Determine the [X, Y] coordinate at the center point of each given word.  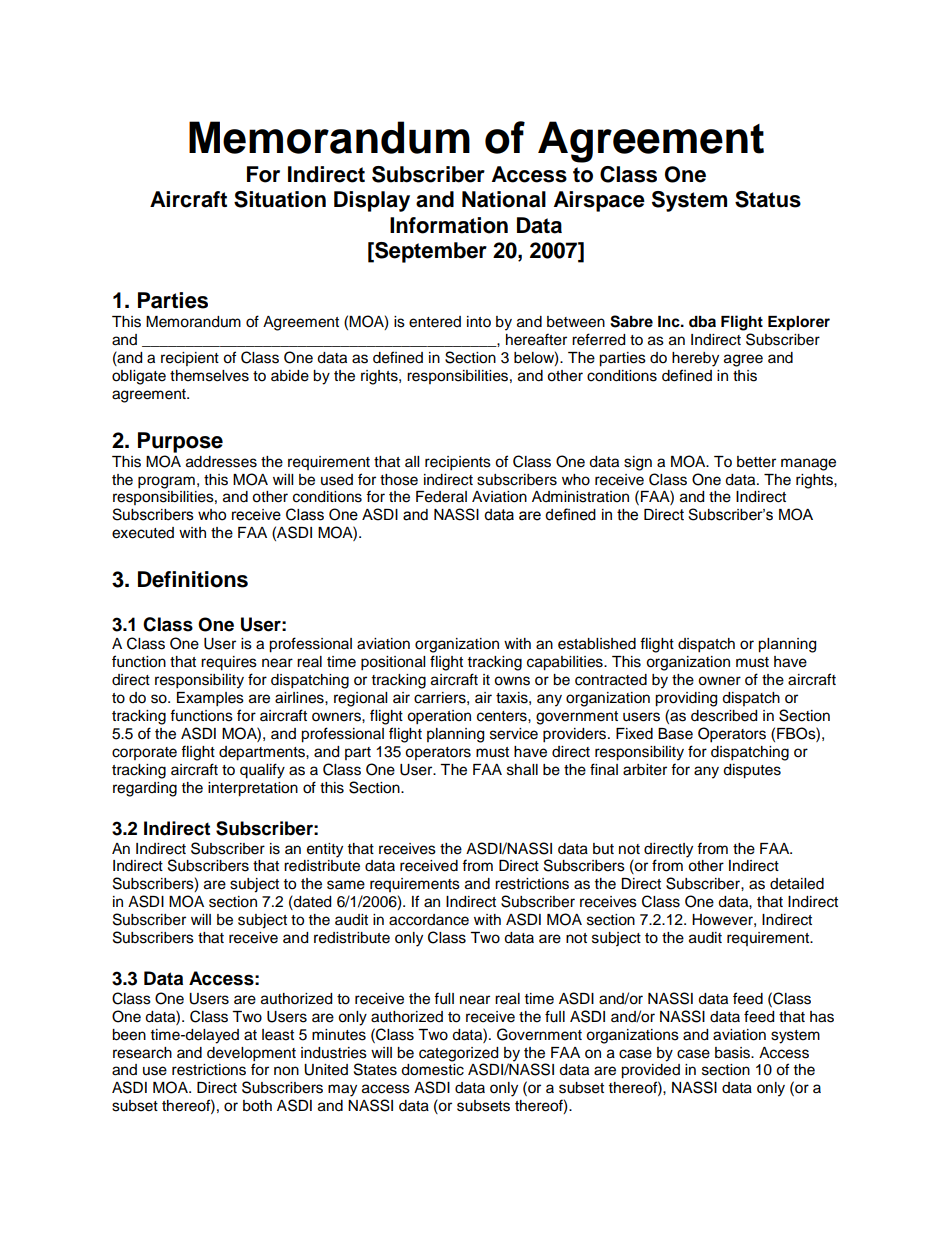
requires [229, 663]
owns [512, 681]
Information [449, 225]
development [251, 1054]
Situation [280, 199]
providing [686, 699]
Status [768, 199]
